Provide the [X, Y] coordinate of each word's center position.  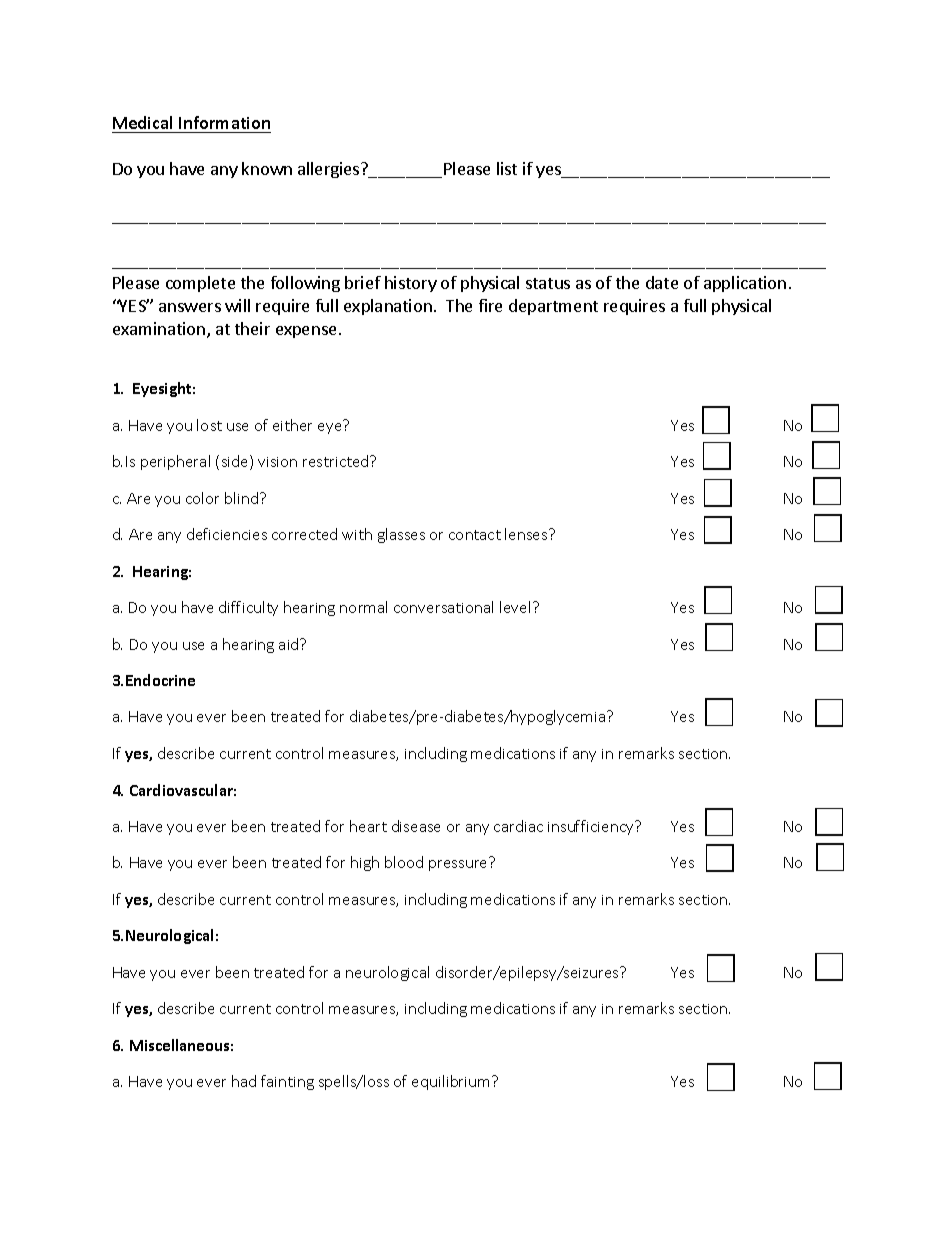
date [662, 282]
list [507, 168]
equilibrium [452, 1082]
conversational [443, 607]
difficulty [248, 608]
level [515, 607]
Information [224, 122]
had [244, 1081]
